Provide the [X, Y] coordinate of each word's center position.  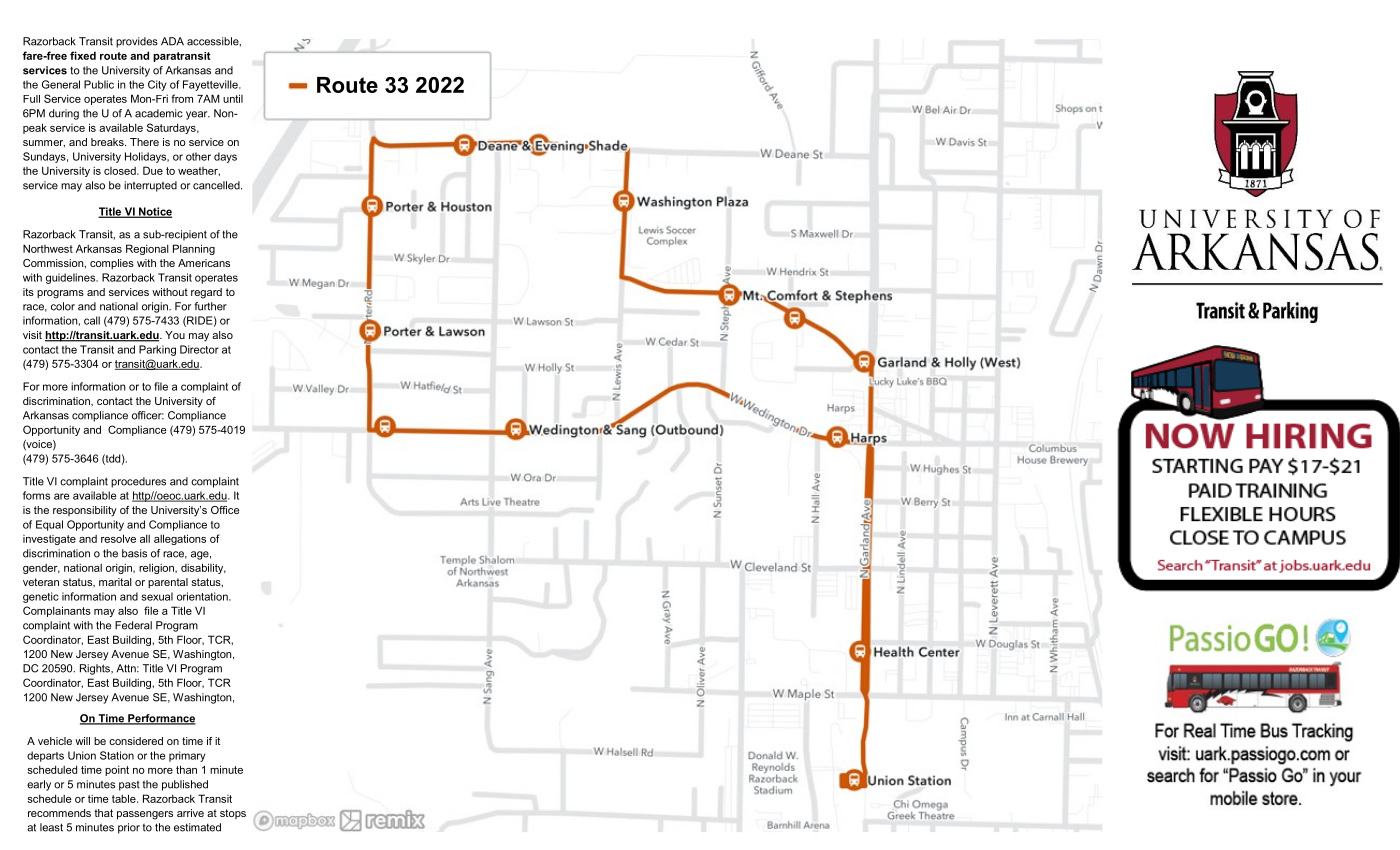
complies [112, 264]
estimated [197, 827]
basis [134, 553]
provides [137, 42]
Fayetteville [211, 85]
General [61, 84]
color [63, 306]
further [210, 306]
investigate [49, 540]
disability [203, 568]
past [129, 786]
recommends [59, 813]
